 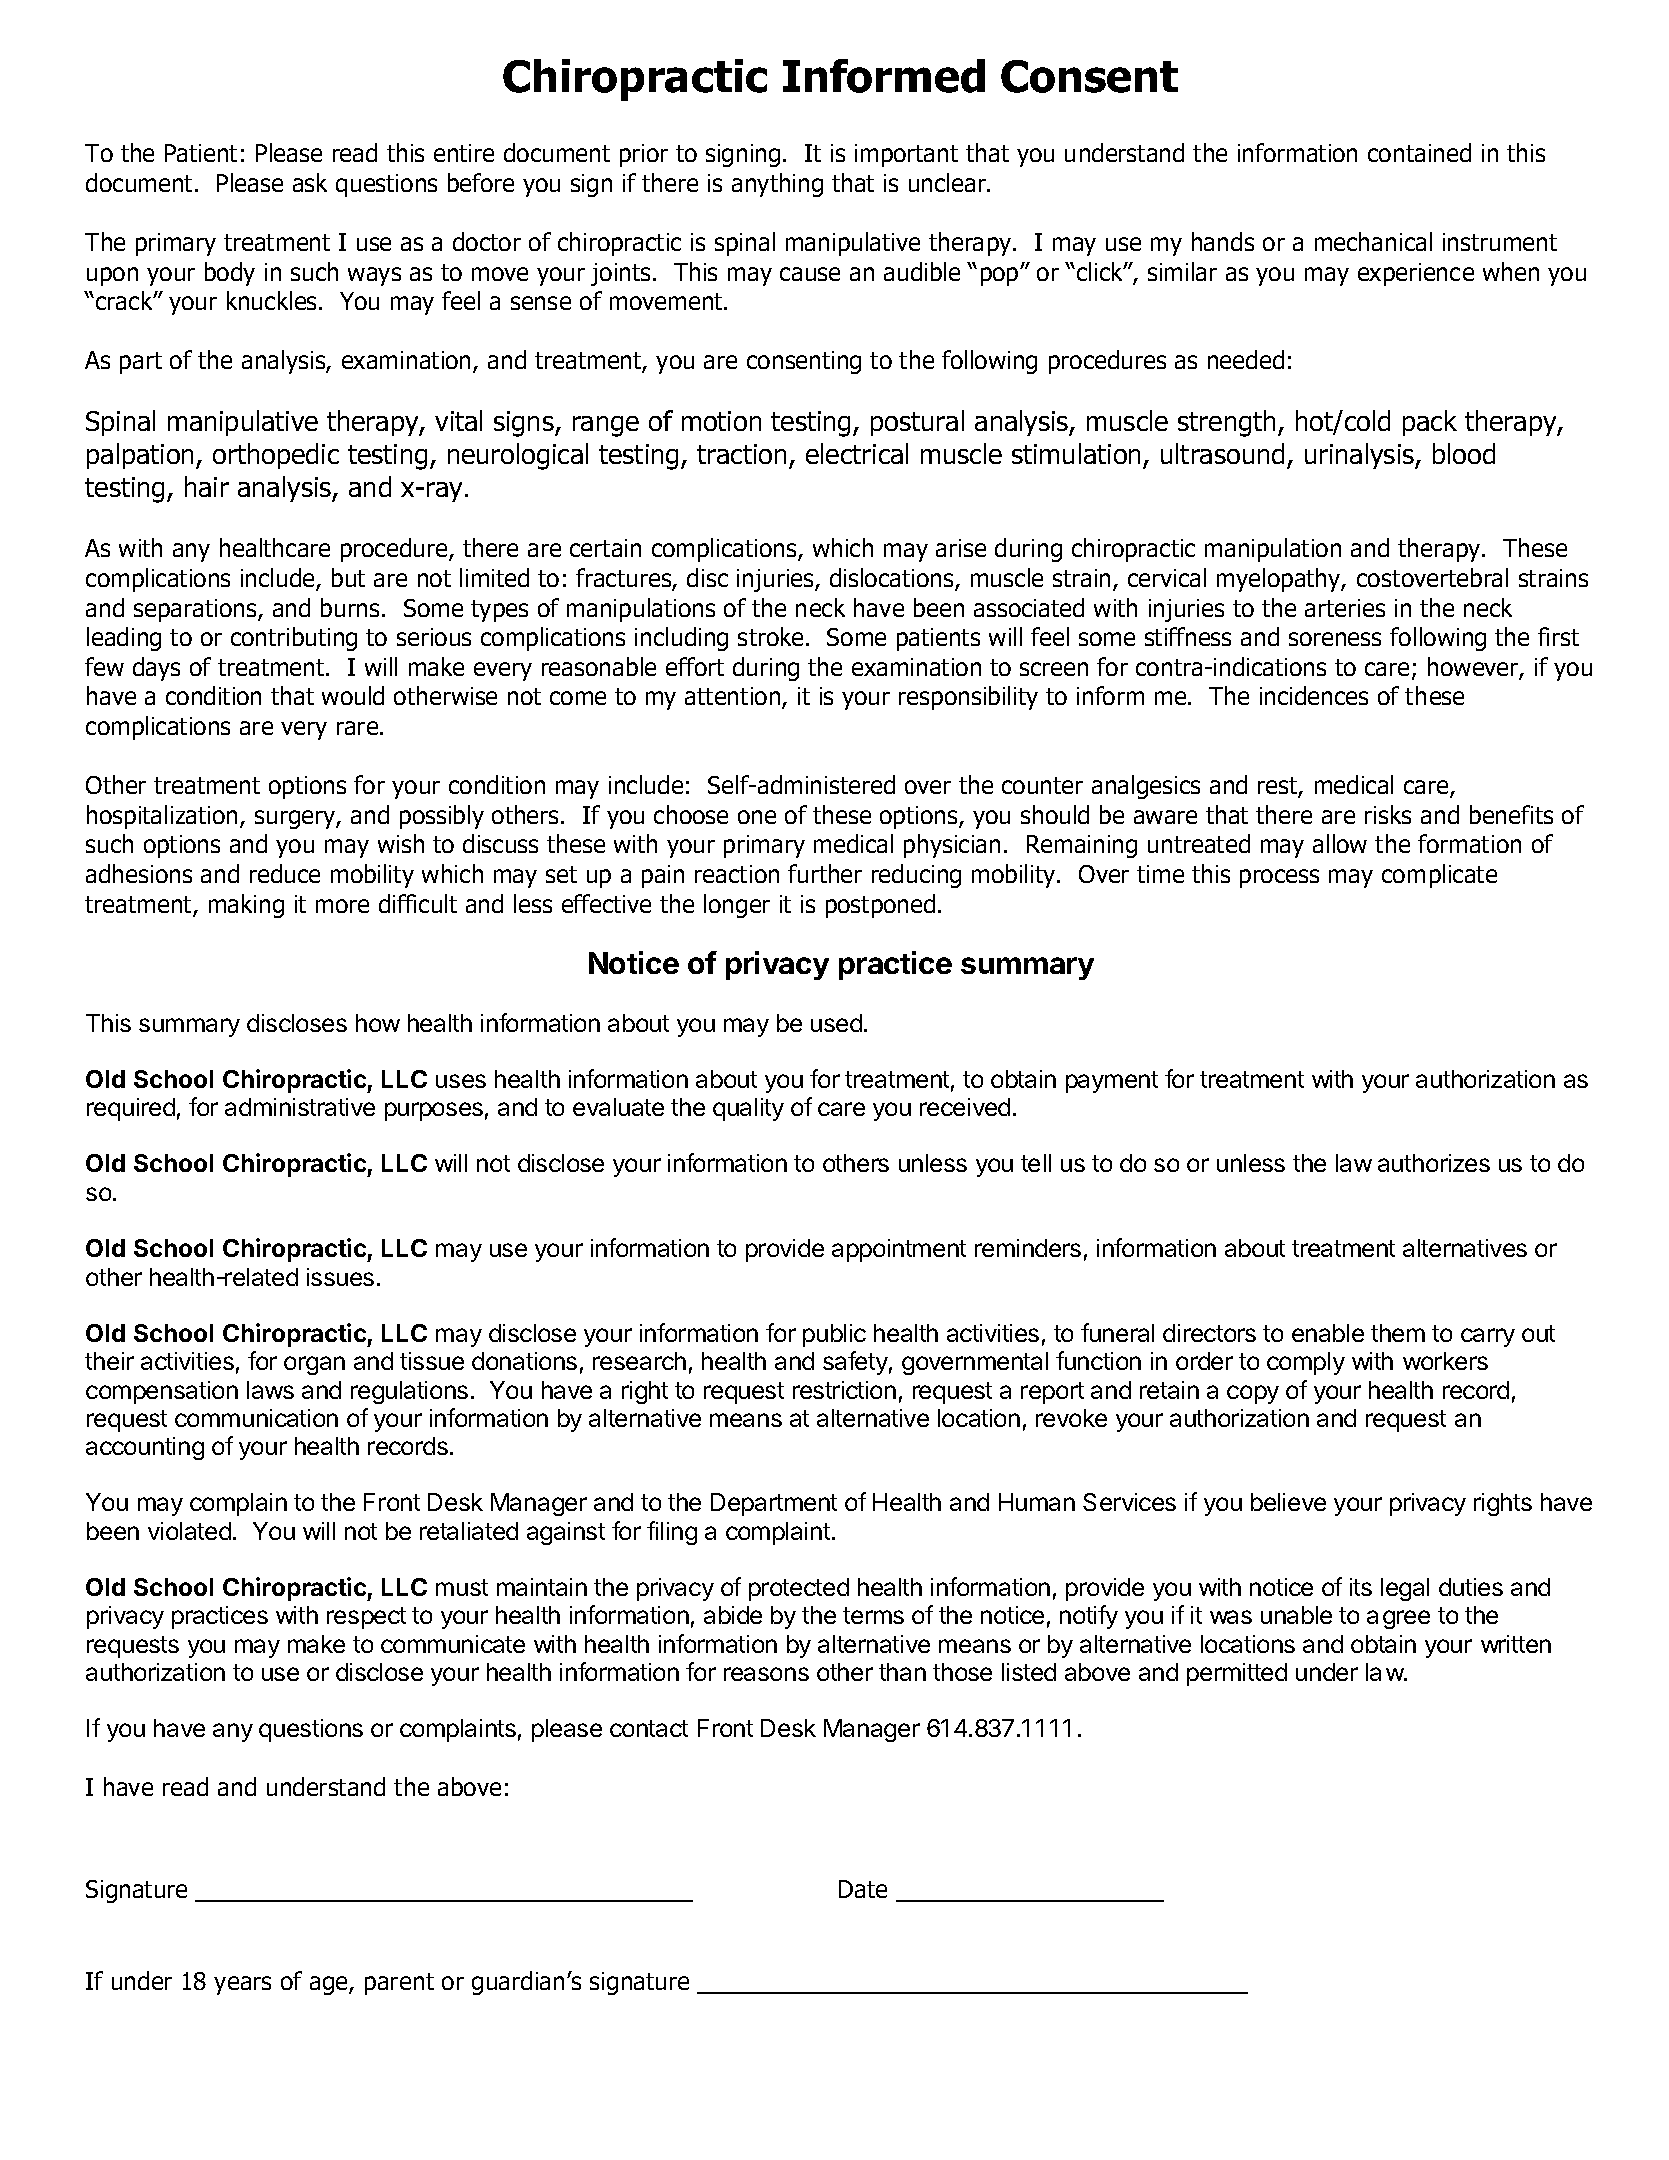 I want to click on Date, so click(x=863, y=1889).
